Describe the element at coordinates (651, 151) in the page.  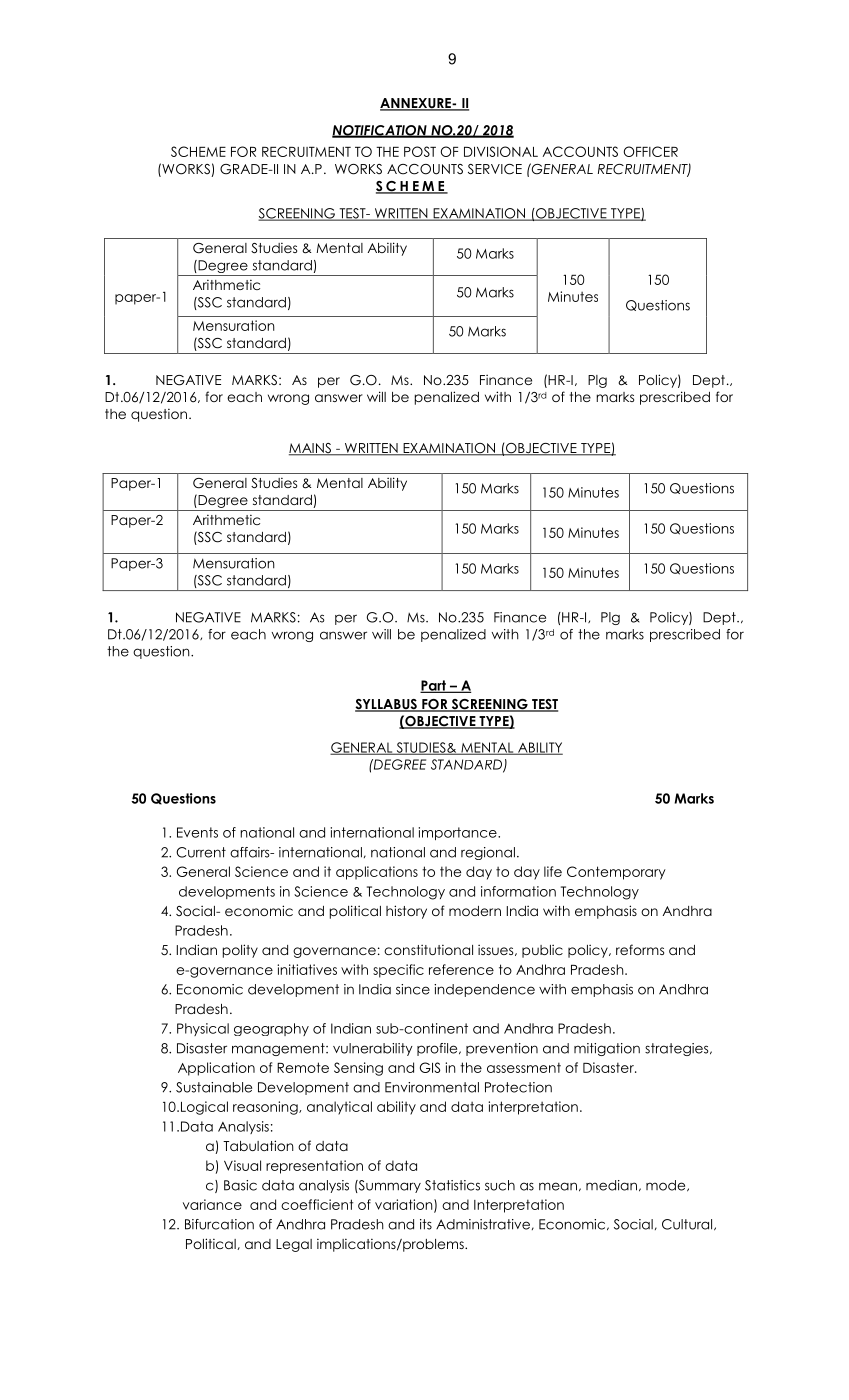
I see `OFFICER` at that location.
